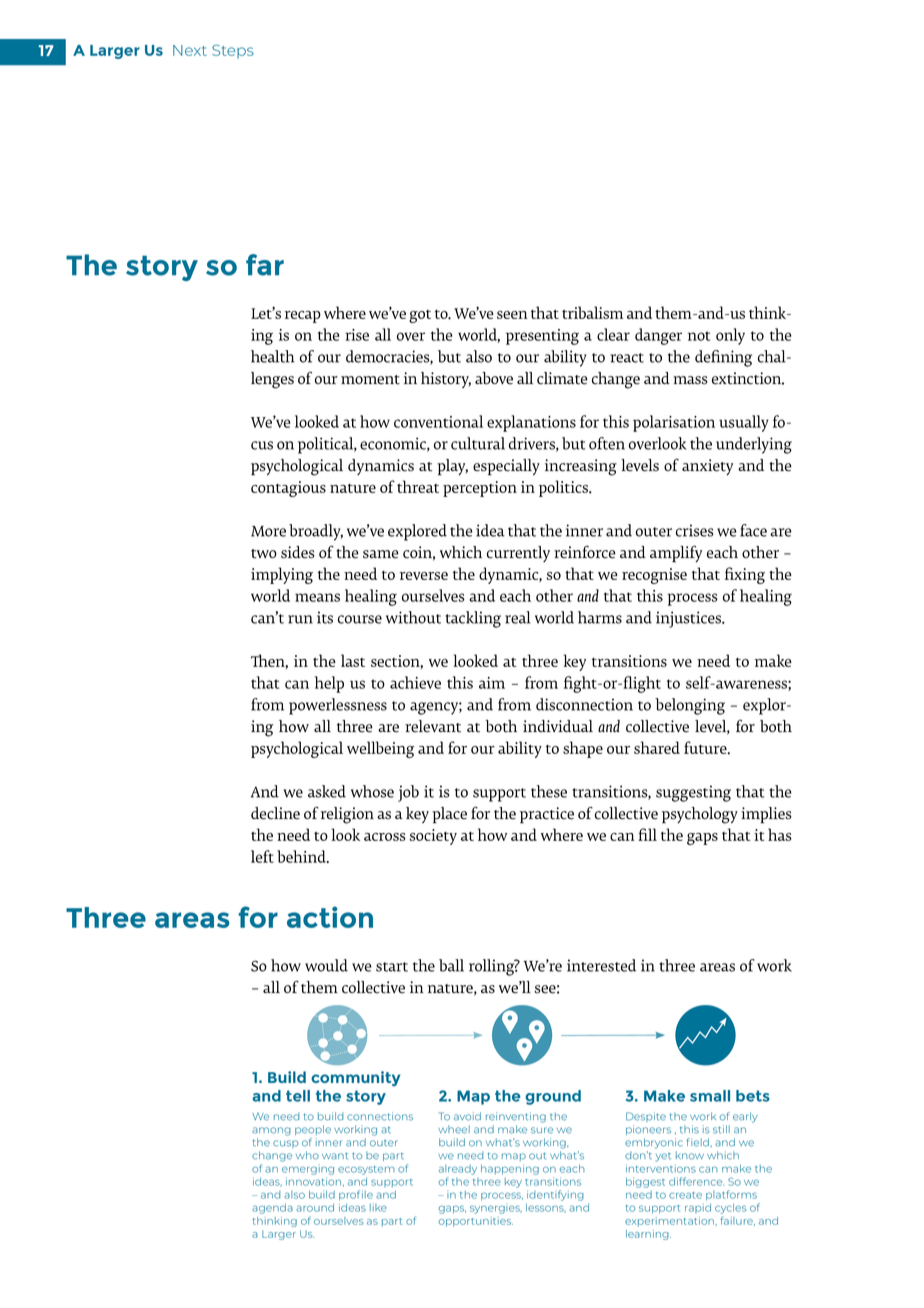 This screenshot has height=1308, width=924. What do you see at coordinates (699, 336) in the screenshot?
I see `not` at bounding box center [699, 336].
